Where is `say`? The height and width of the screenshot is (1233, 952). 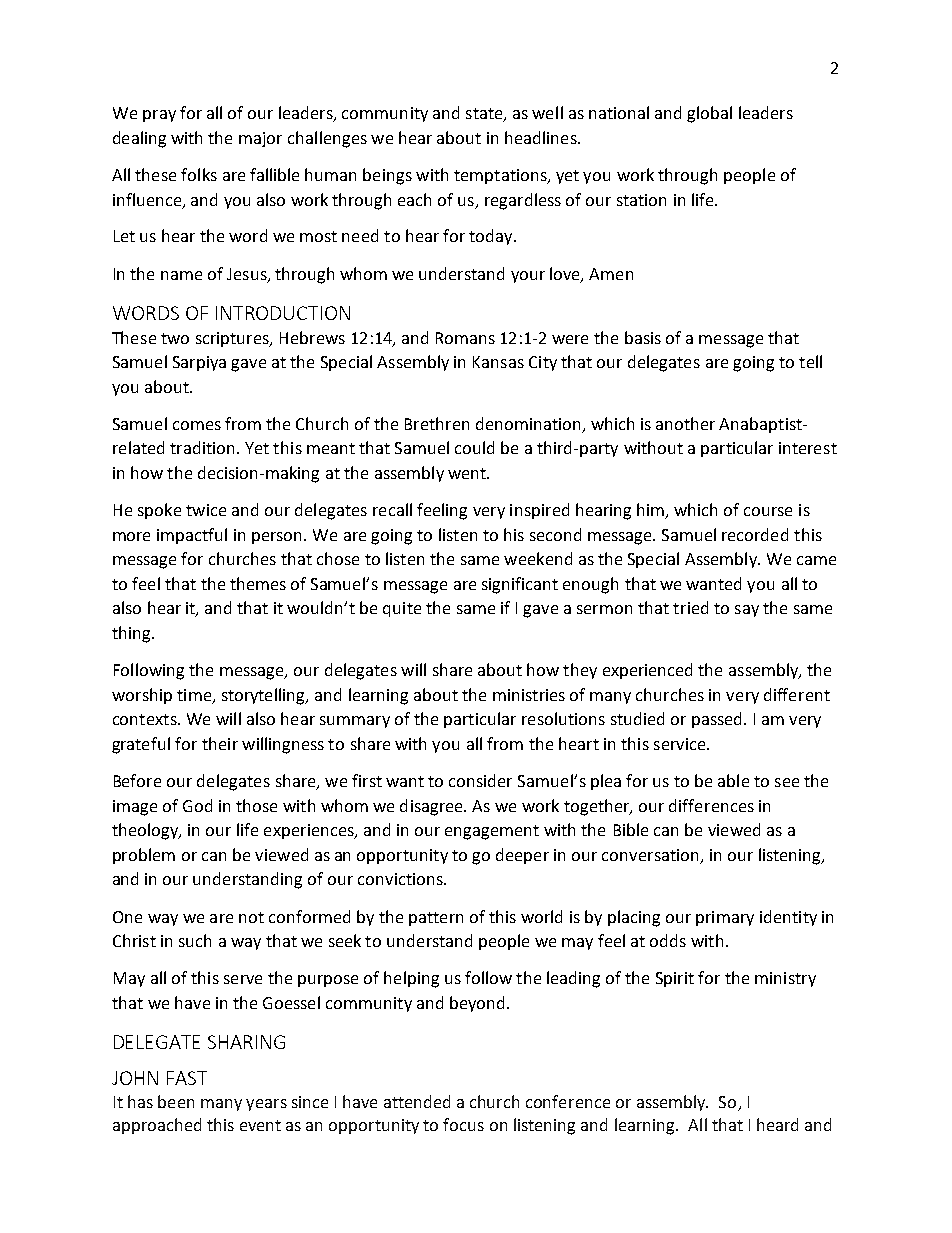
say is located at coordinates (747, 611).
